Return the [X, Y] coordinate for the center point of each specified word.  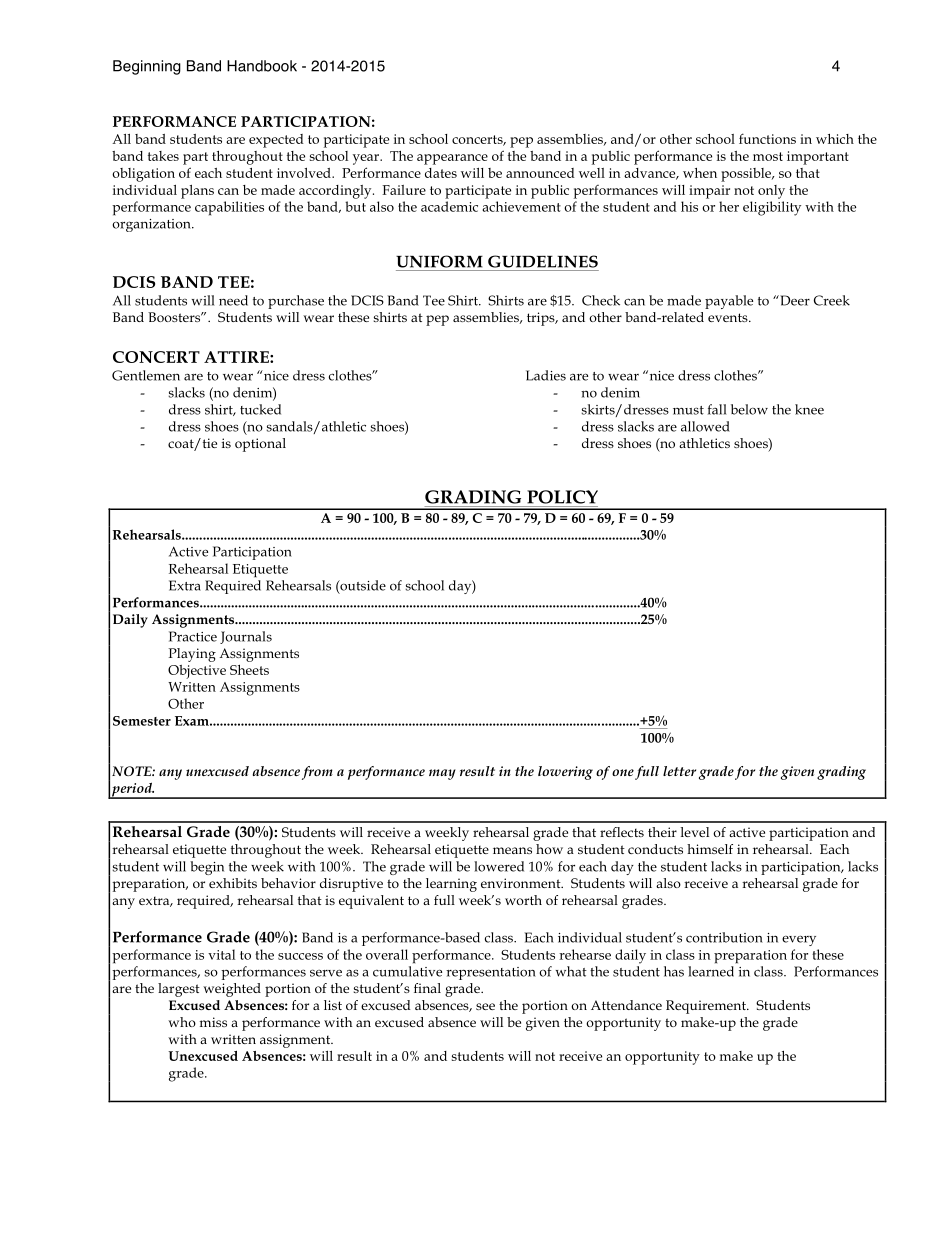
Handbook [262, 66]
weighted [232, 990]
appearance [452, 159]
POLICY [562, 497]
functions [767, 138]
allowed [705, 426]
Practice [193, 636]
